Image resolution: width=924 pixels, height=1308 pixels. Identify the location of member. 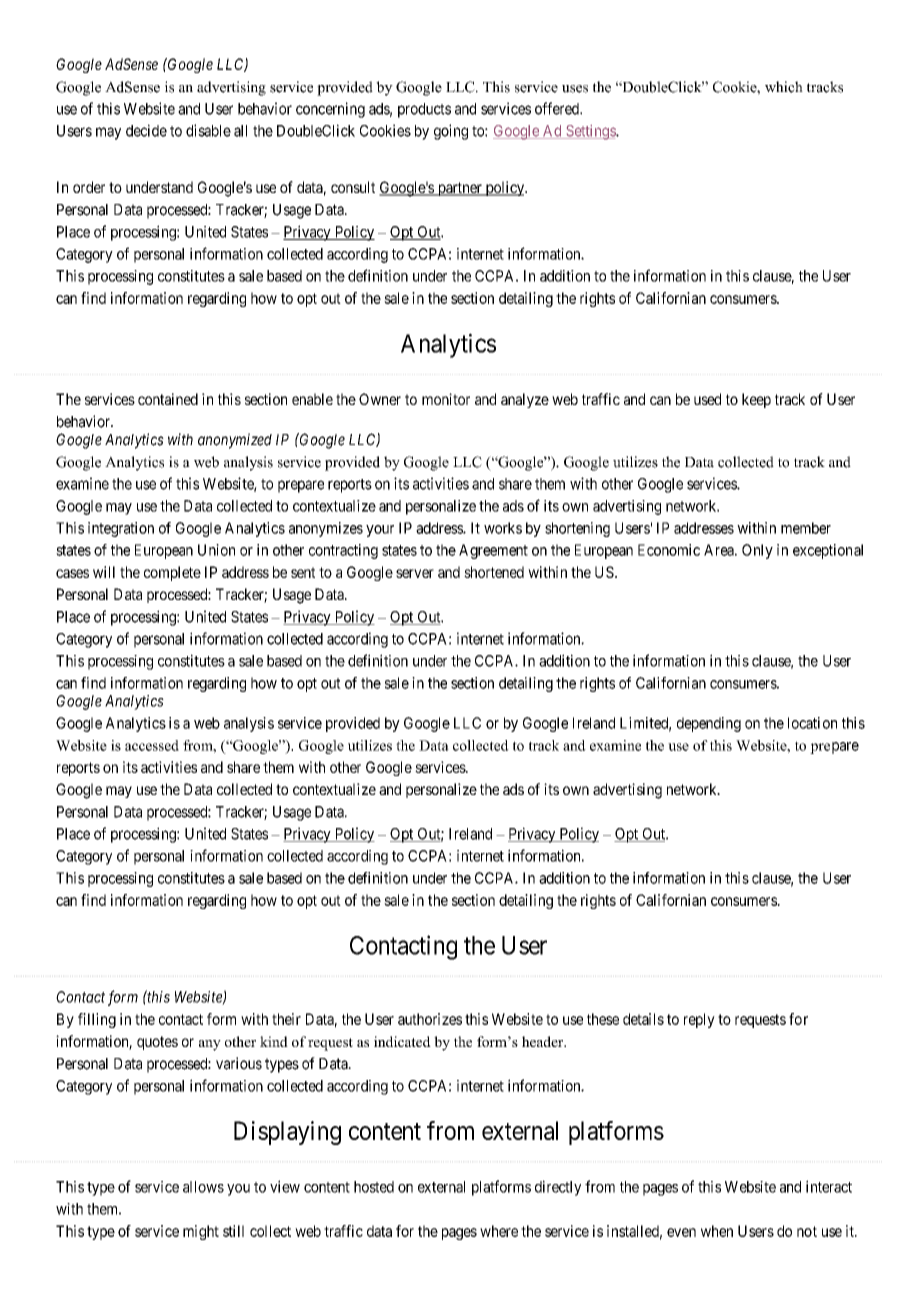
(806, 528).
